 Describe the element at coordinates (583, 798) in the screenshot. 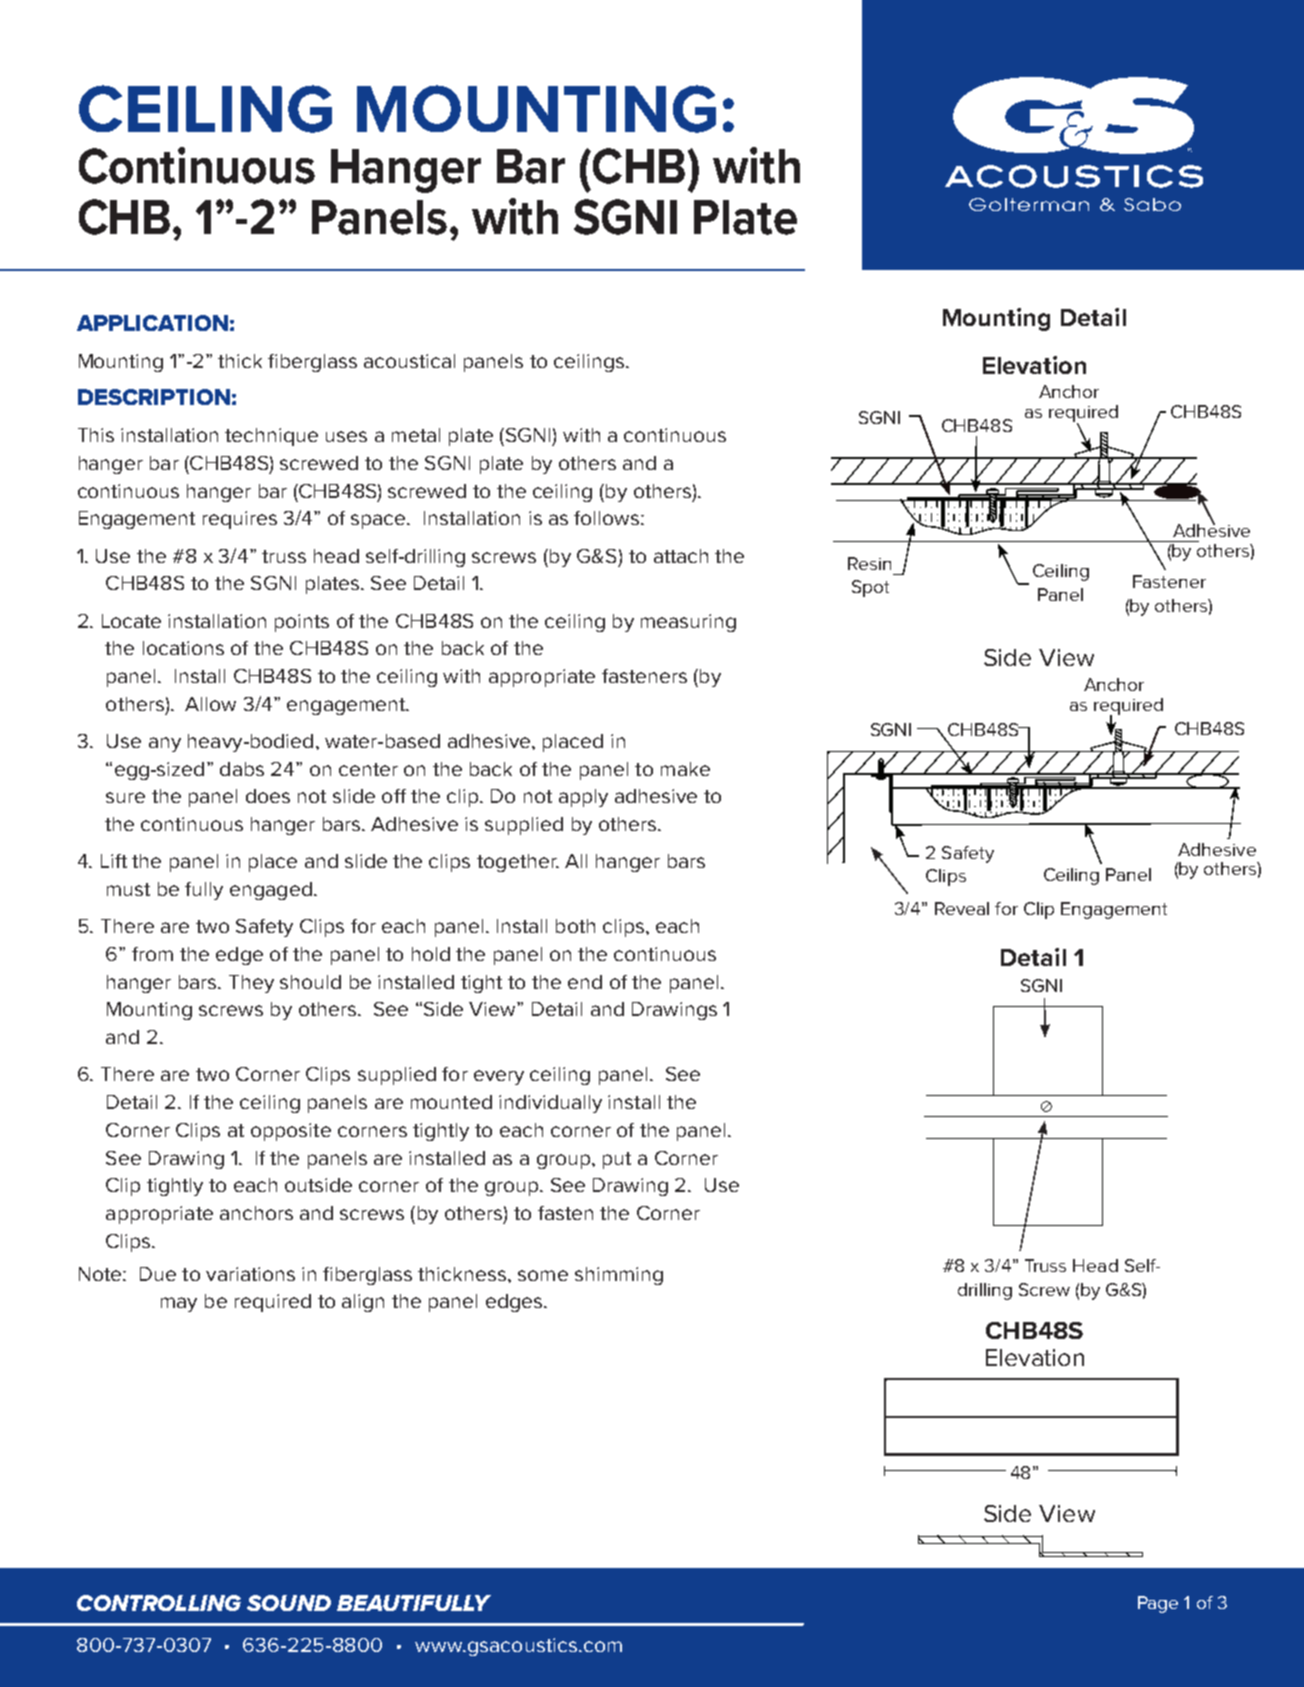

I see `apply` at that location.
